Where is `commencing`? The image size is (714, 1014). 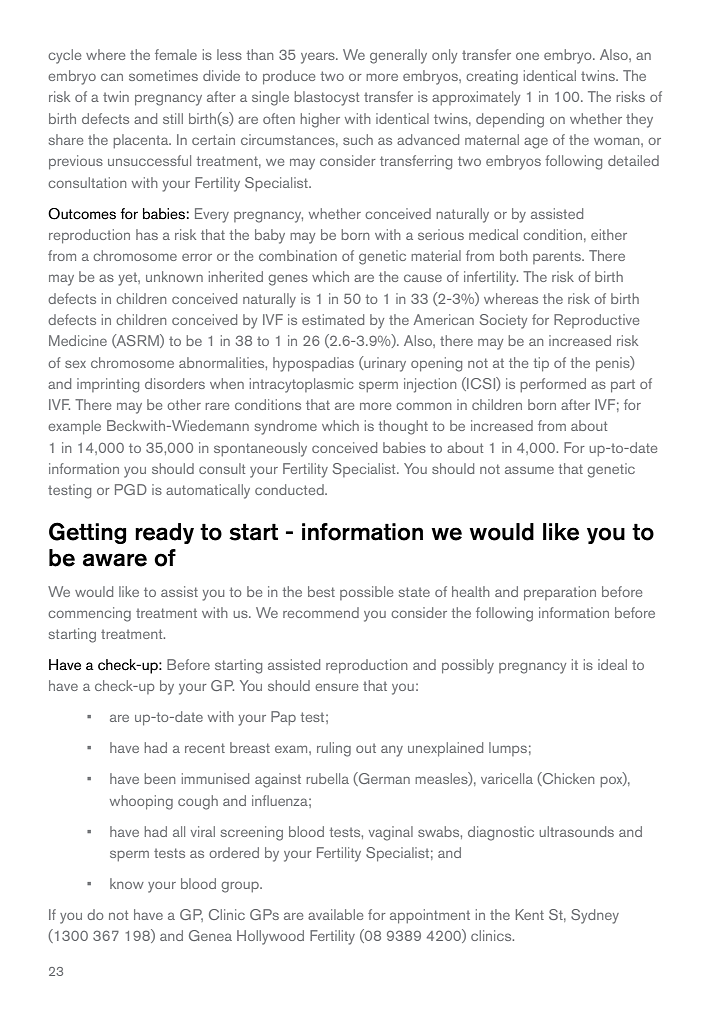 commencing is located at coordinates (89, 614).
